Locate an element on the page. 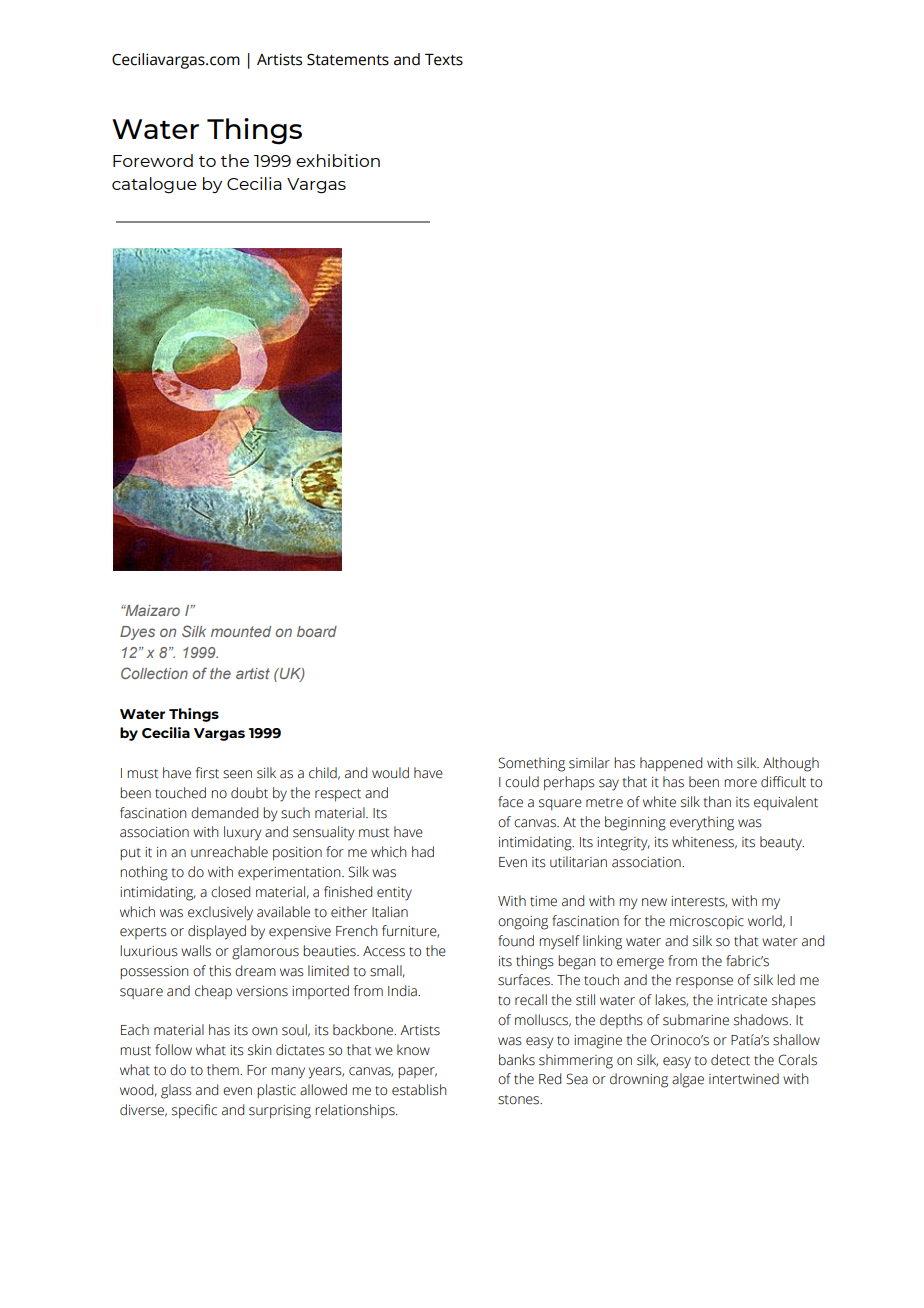 The height and width of the image is (1308, 924). mounted is located at coordinates (241, 631).
